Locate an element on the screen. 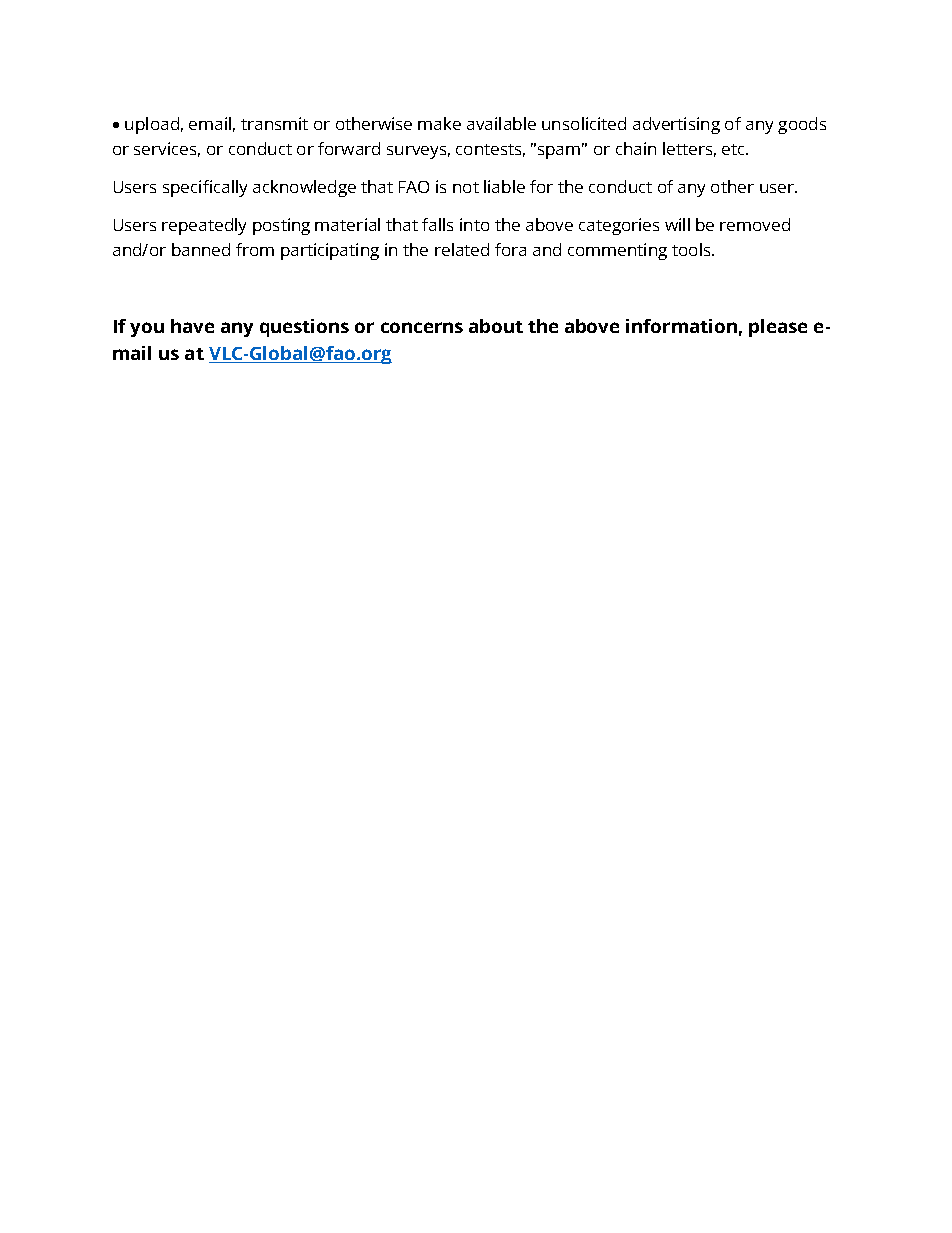 The width and height of the screenshot is (952, 1233). advertising is located at coordinates (676, 125).
